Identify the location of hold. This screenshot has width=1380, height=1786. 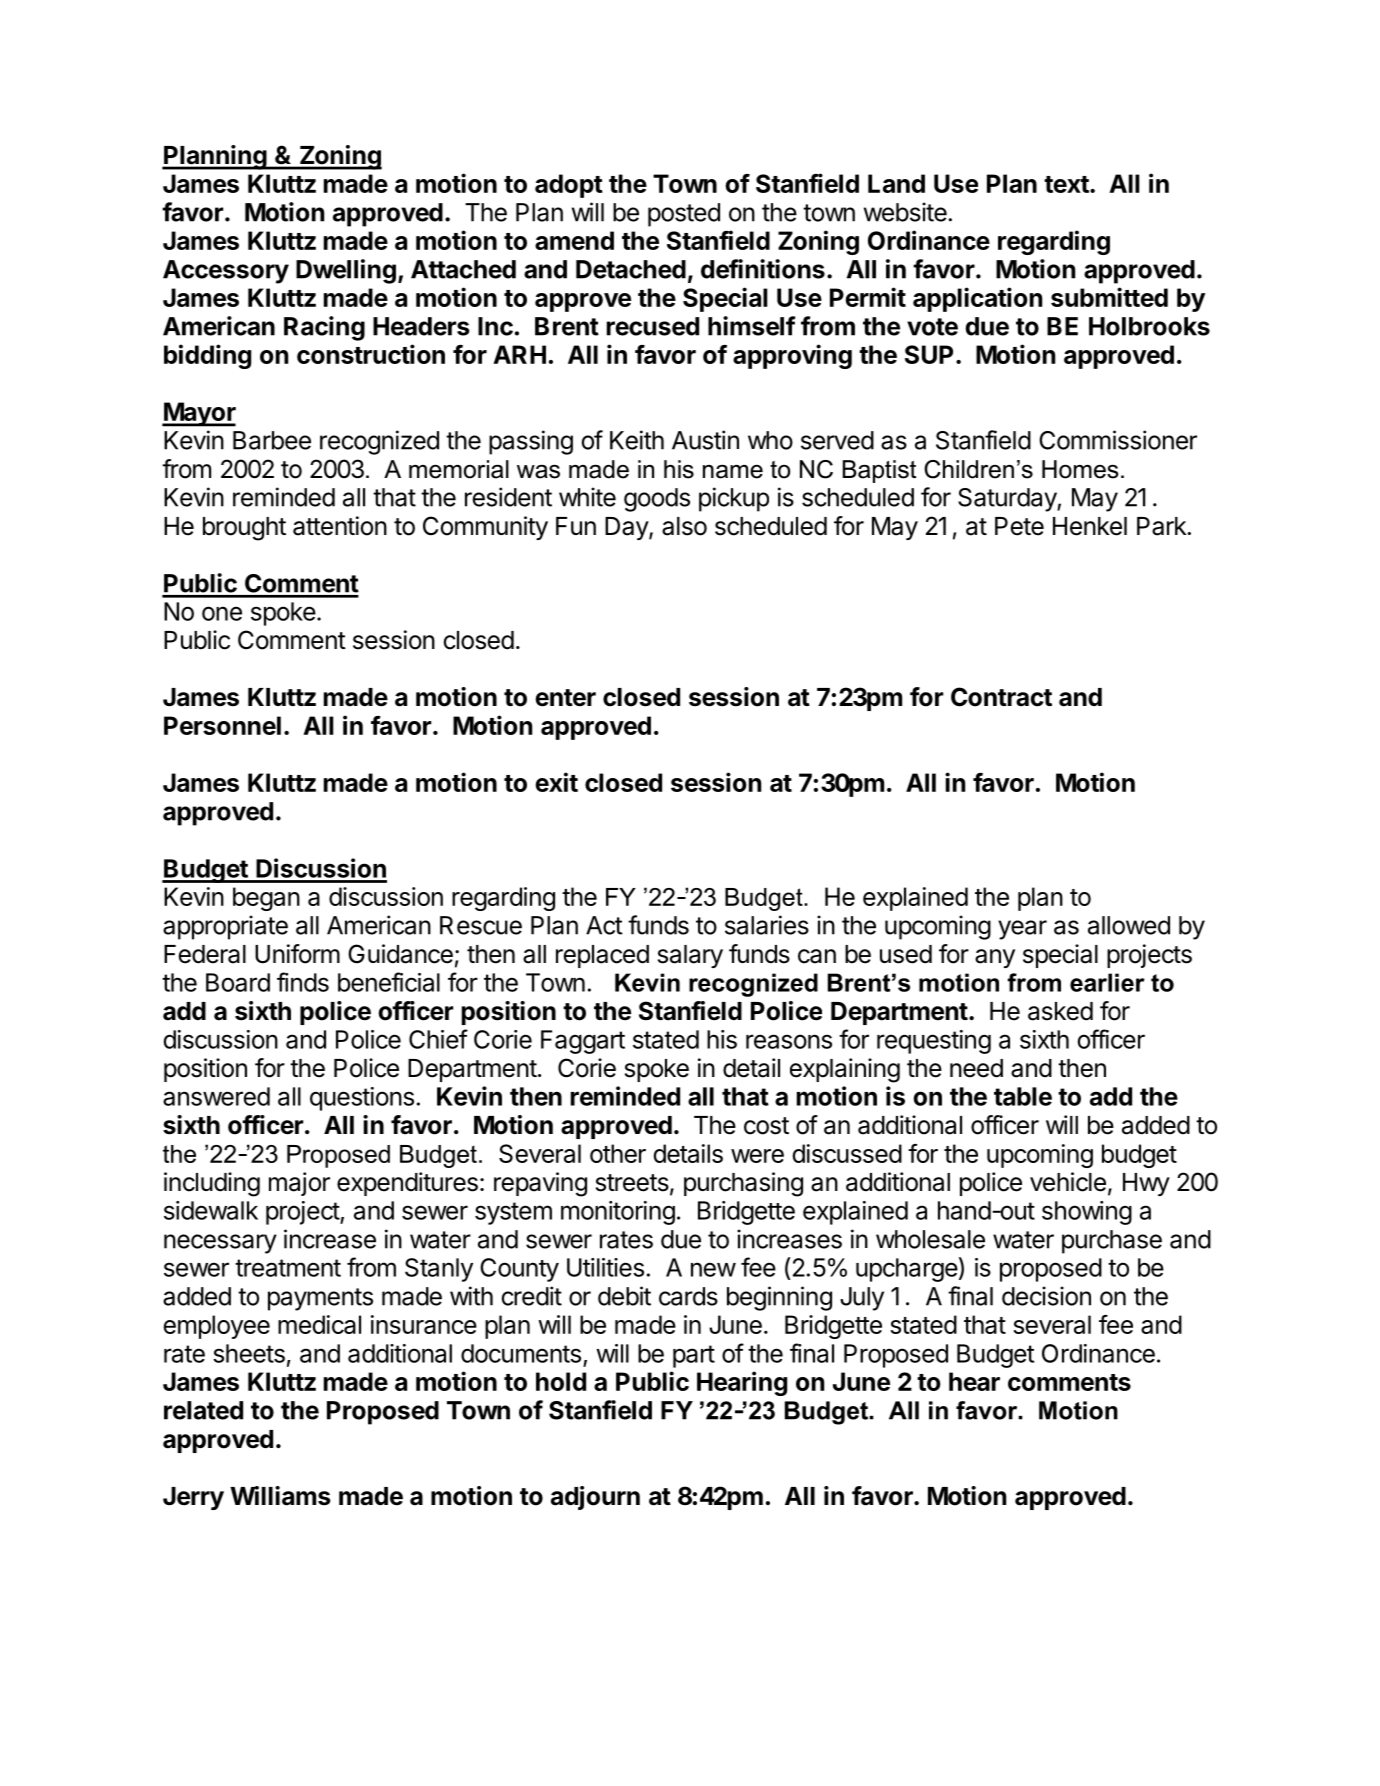
(561, 1381).
